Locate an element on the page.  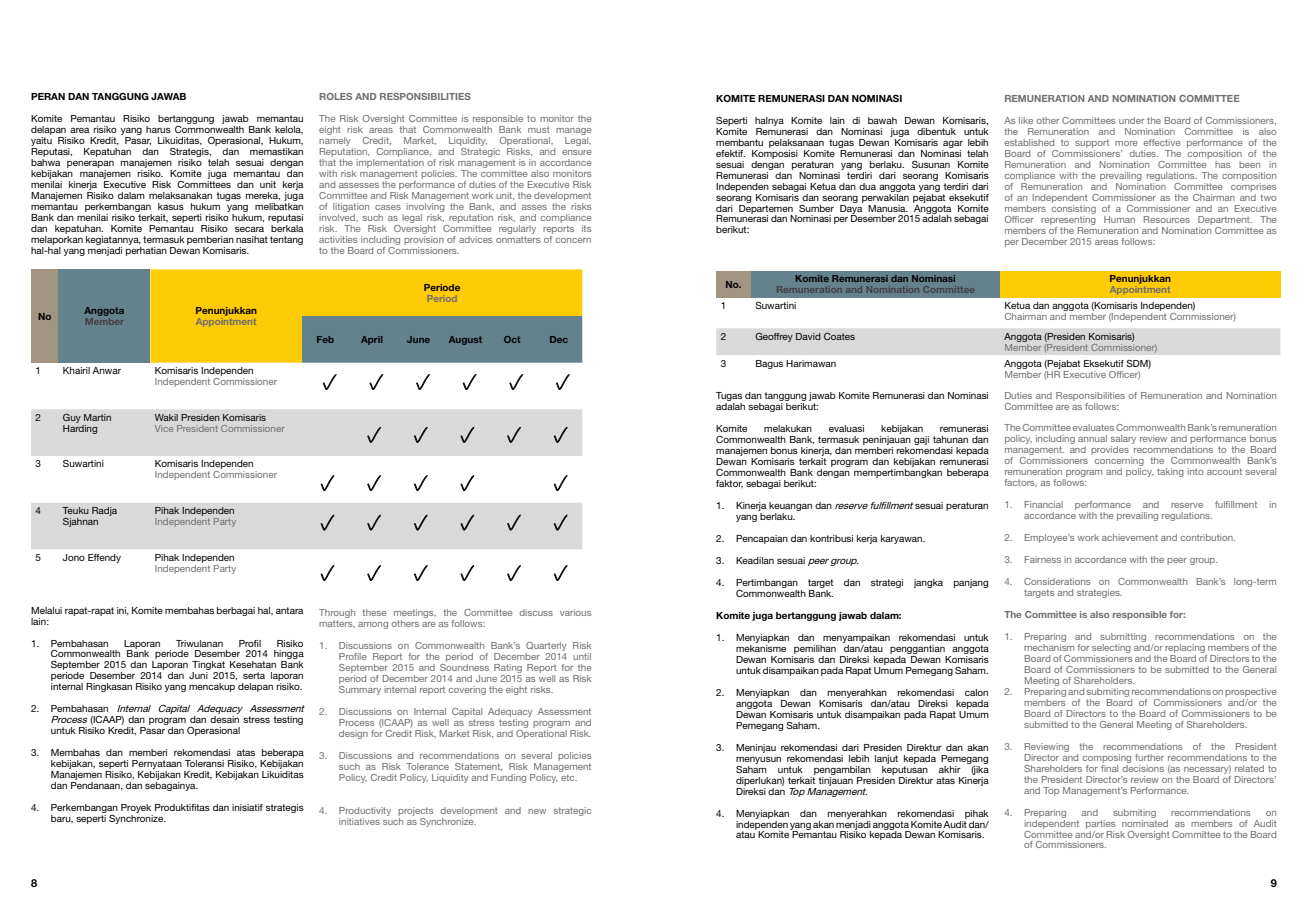
Bagus is located at coordinates (769, 364).
